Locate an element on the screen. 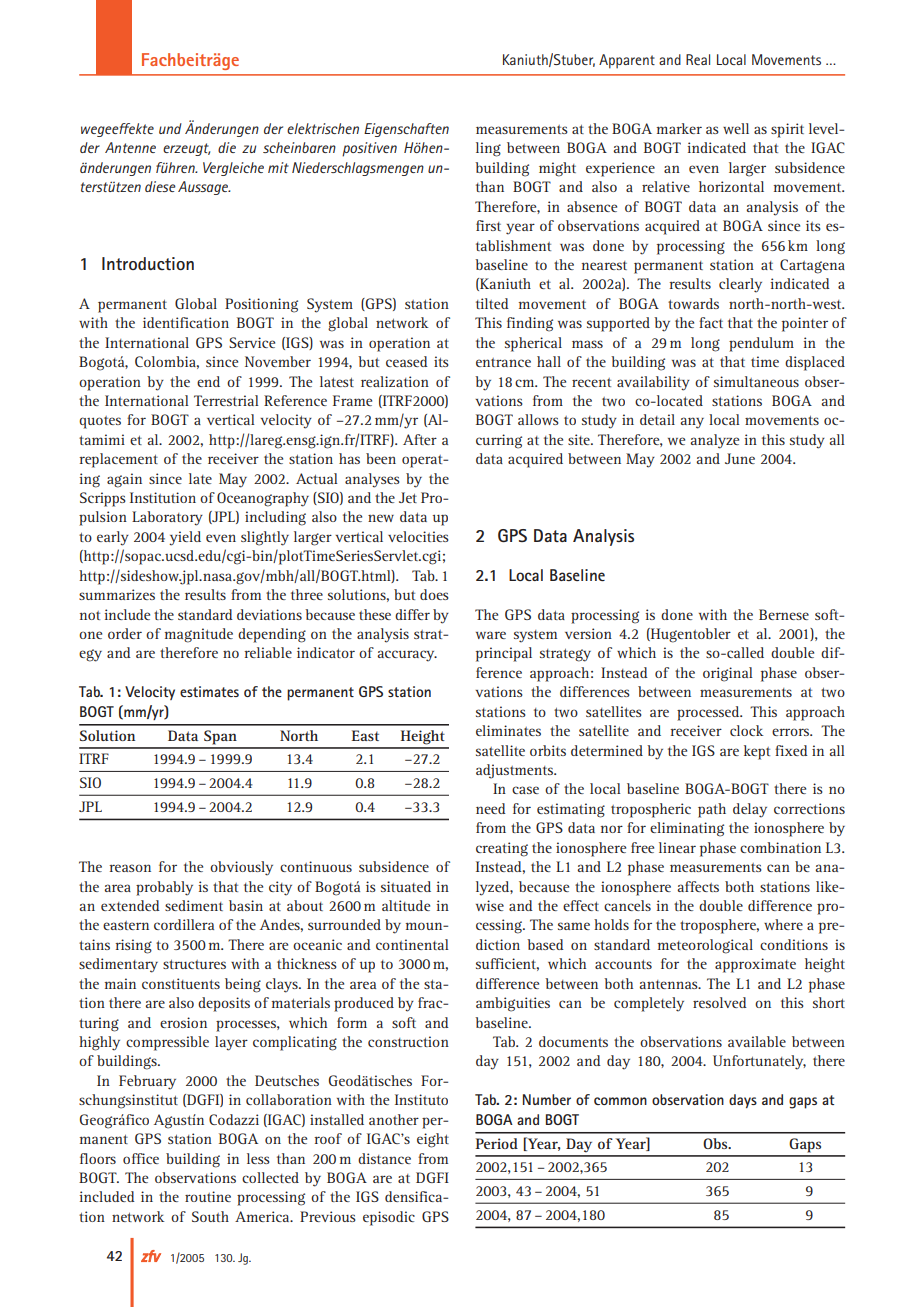 Image resolution: width=924 pixels, height=1307 pixels. mit is located at coordinates (278, 167).
